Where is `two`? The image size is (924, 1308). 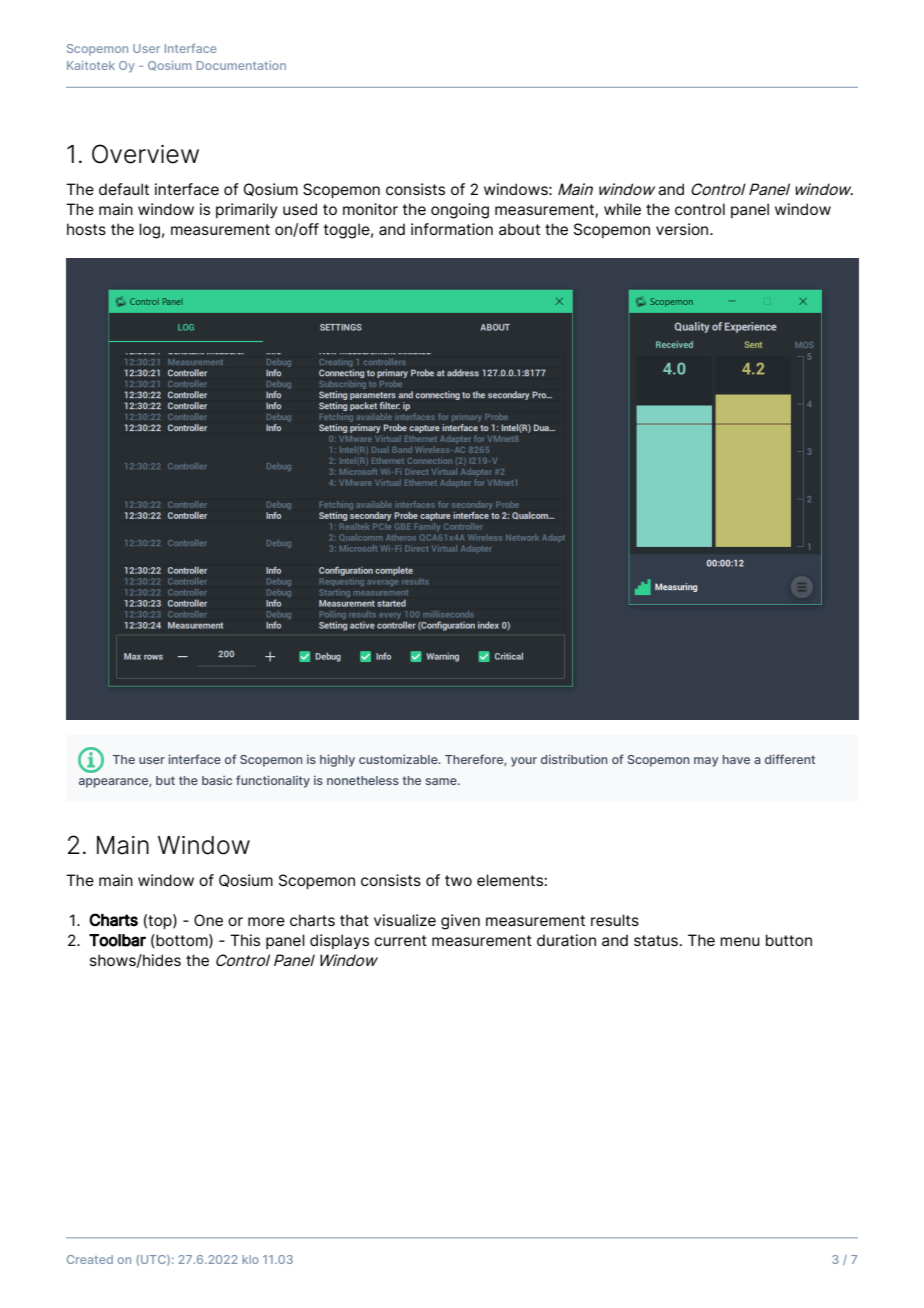
two is located at coordinates (458, 880).
